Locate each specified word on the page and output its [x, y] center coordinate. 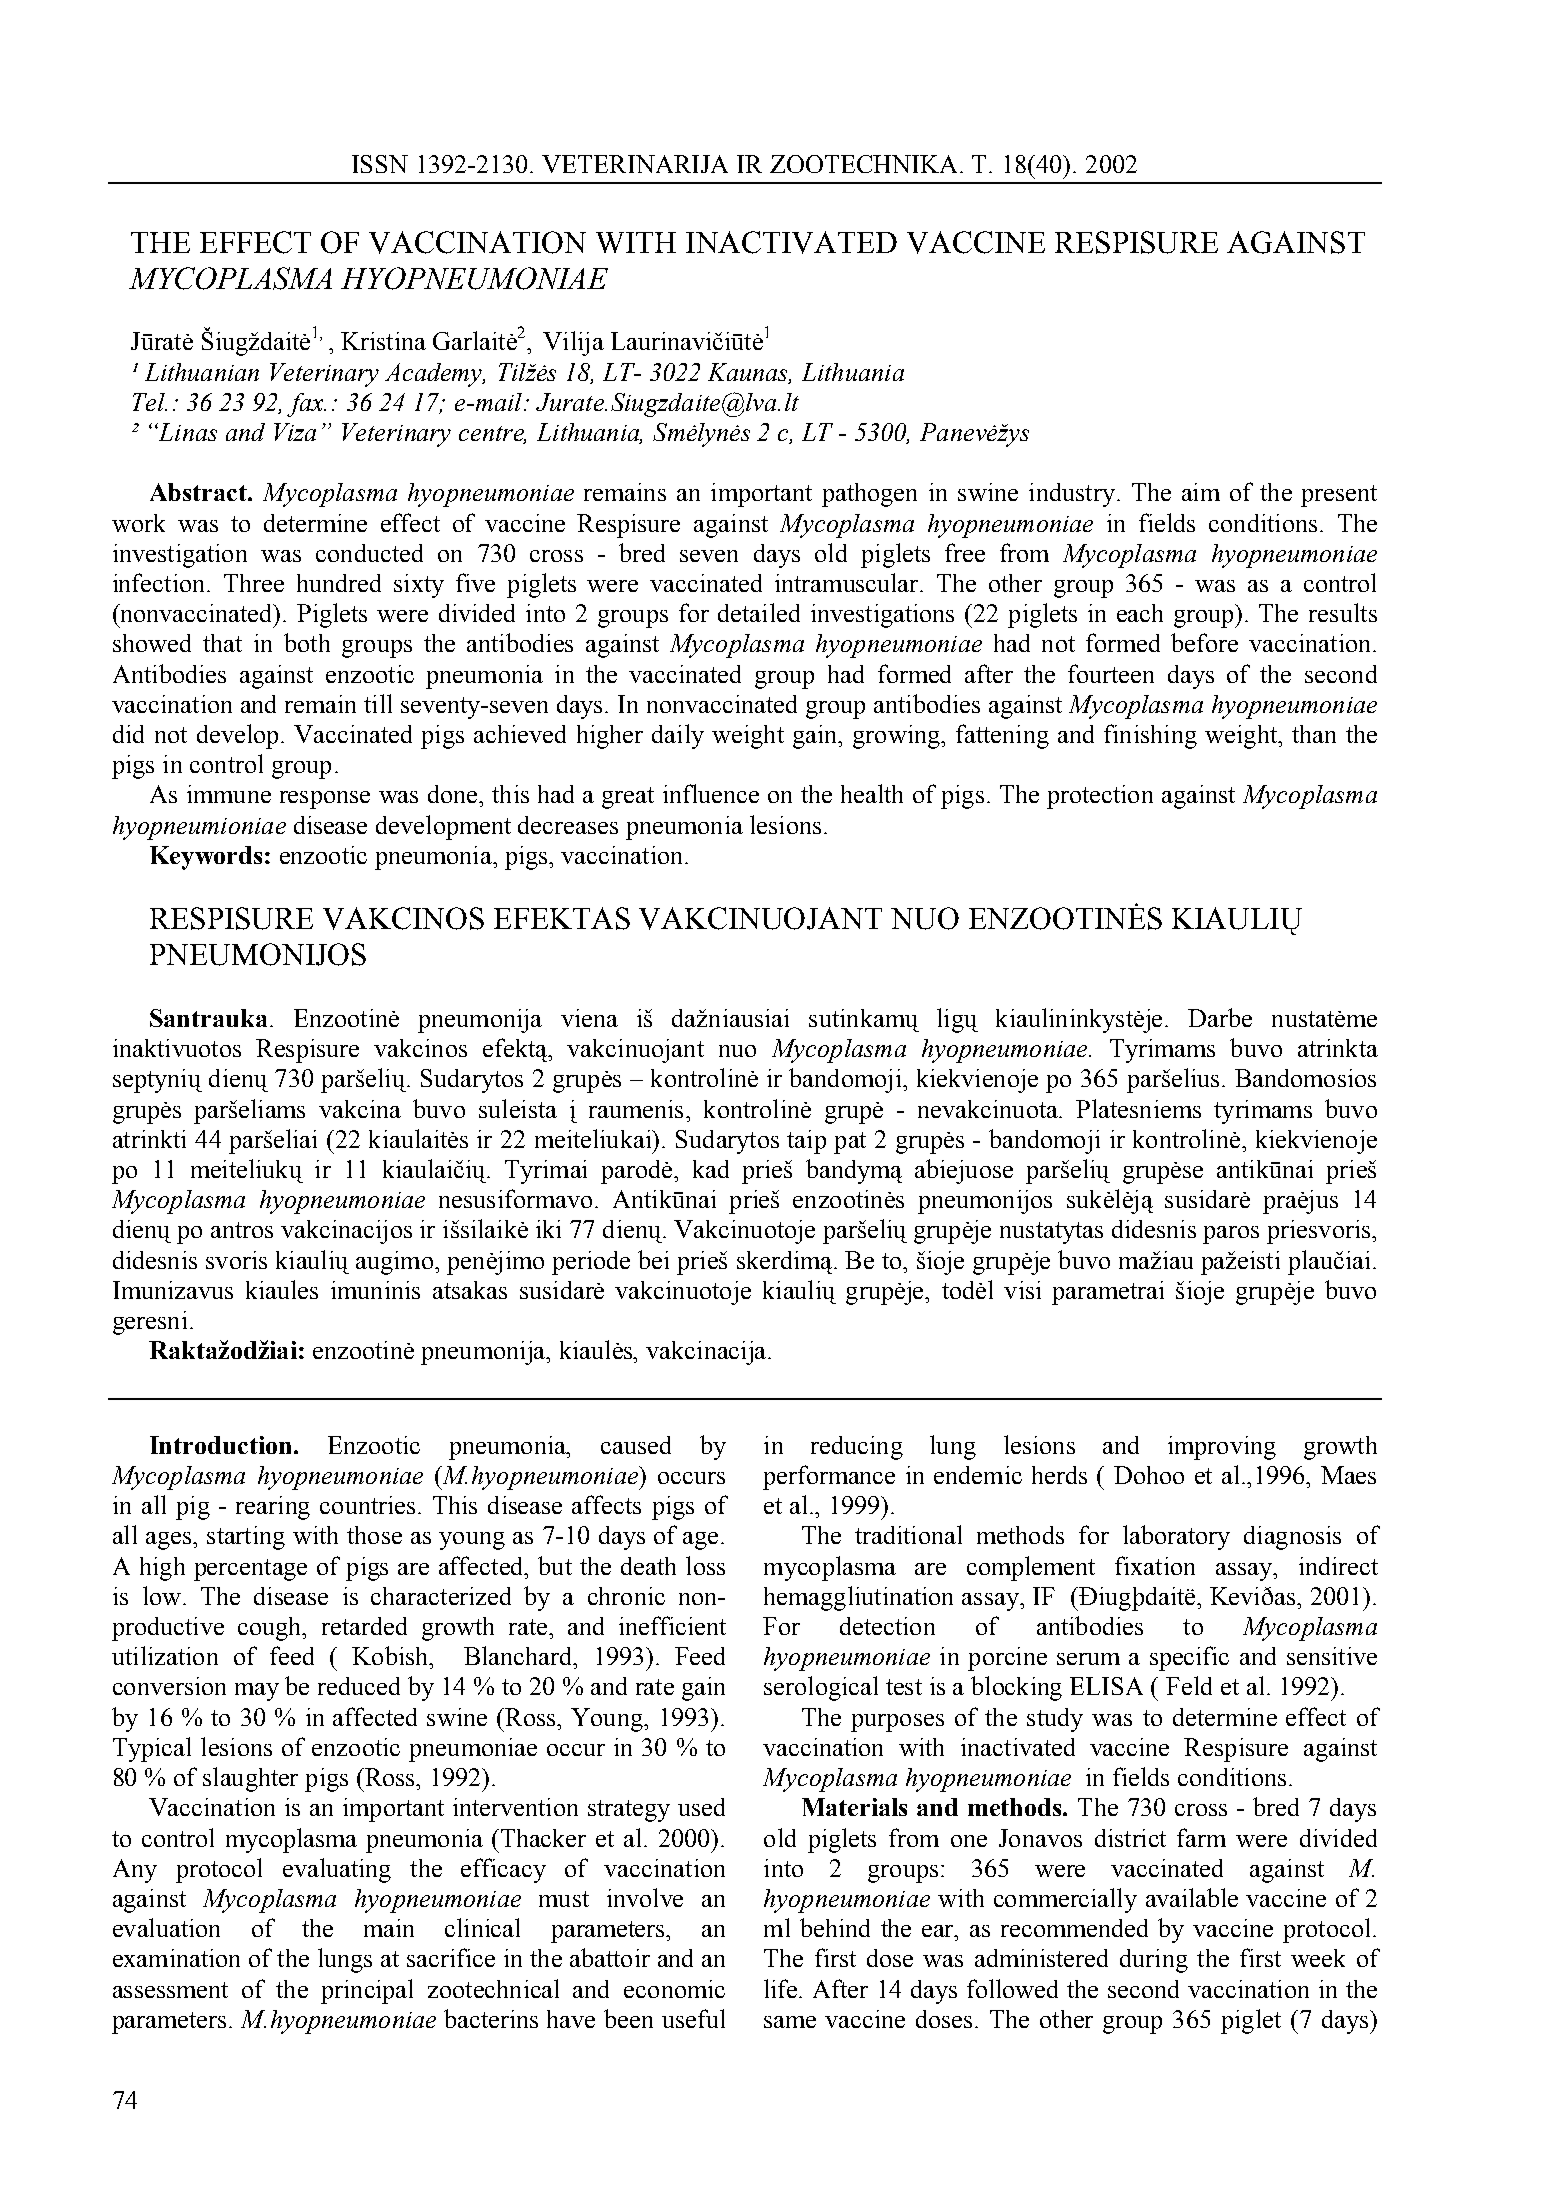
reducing [857, 1448]
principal [367, 1991]
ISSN [380, 164]
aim [1201, 492]
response [325, 800]
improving [1222, 1448]
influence [711, 793]
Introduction [220, 1445]
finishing [1150, 736]
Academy [435, 375]
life [782, 1988]
